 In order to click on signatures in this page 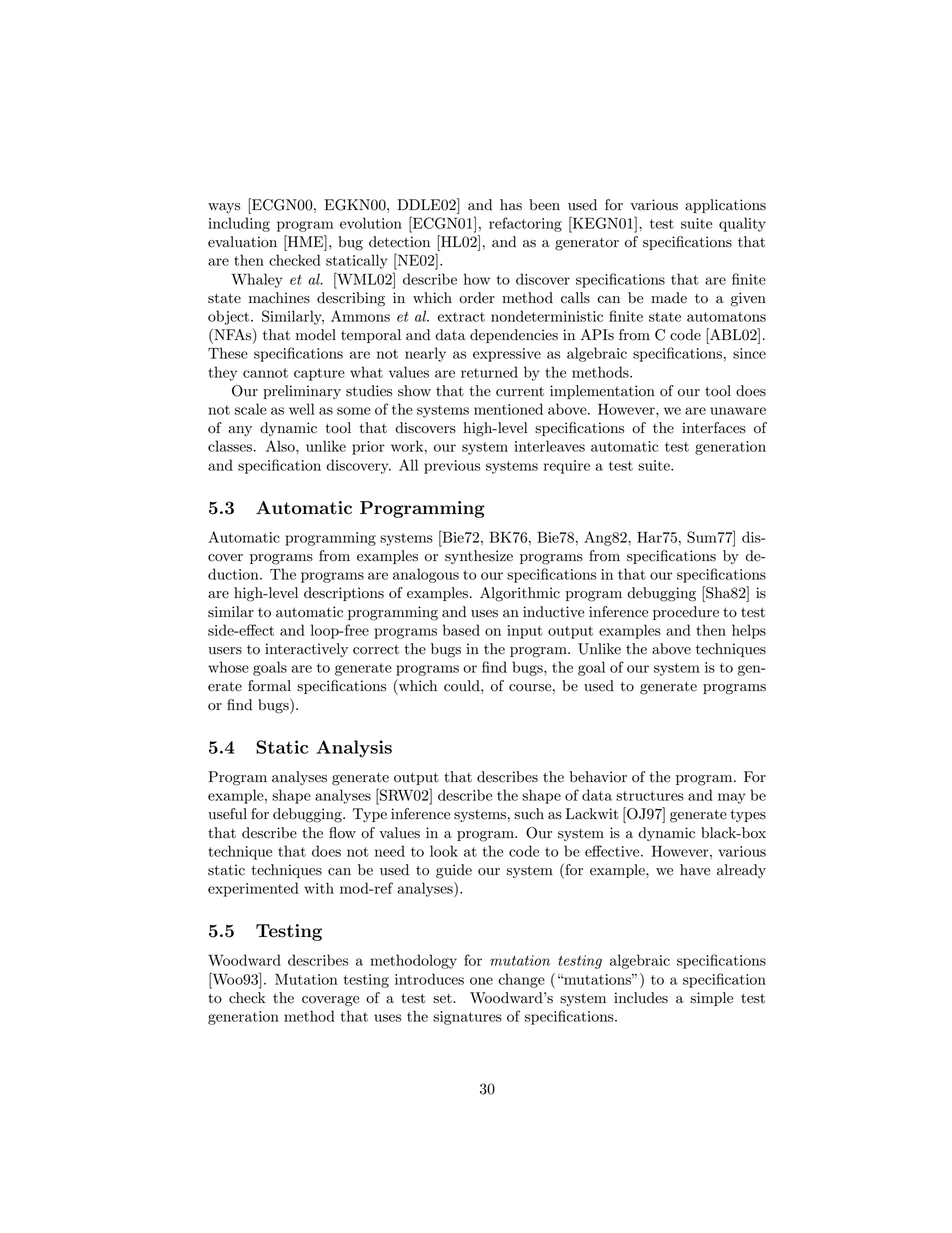, I will do `click(467, 1018)`.
